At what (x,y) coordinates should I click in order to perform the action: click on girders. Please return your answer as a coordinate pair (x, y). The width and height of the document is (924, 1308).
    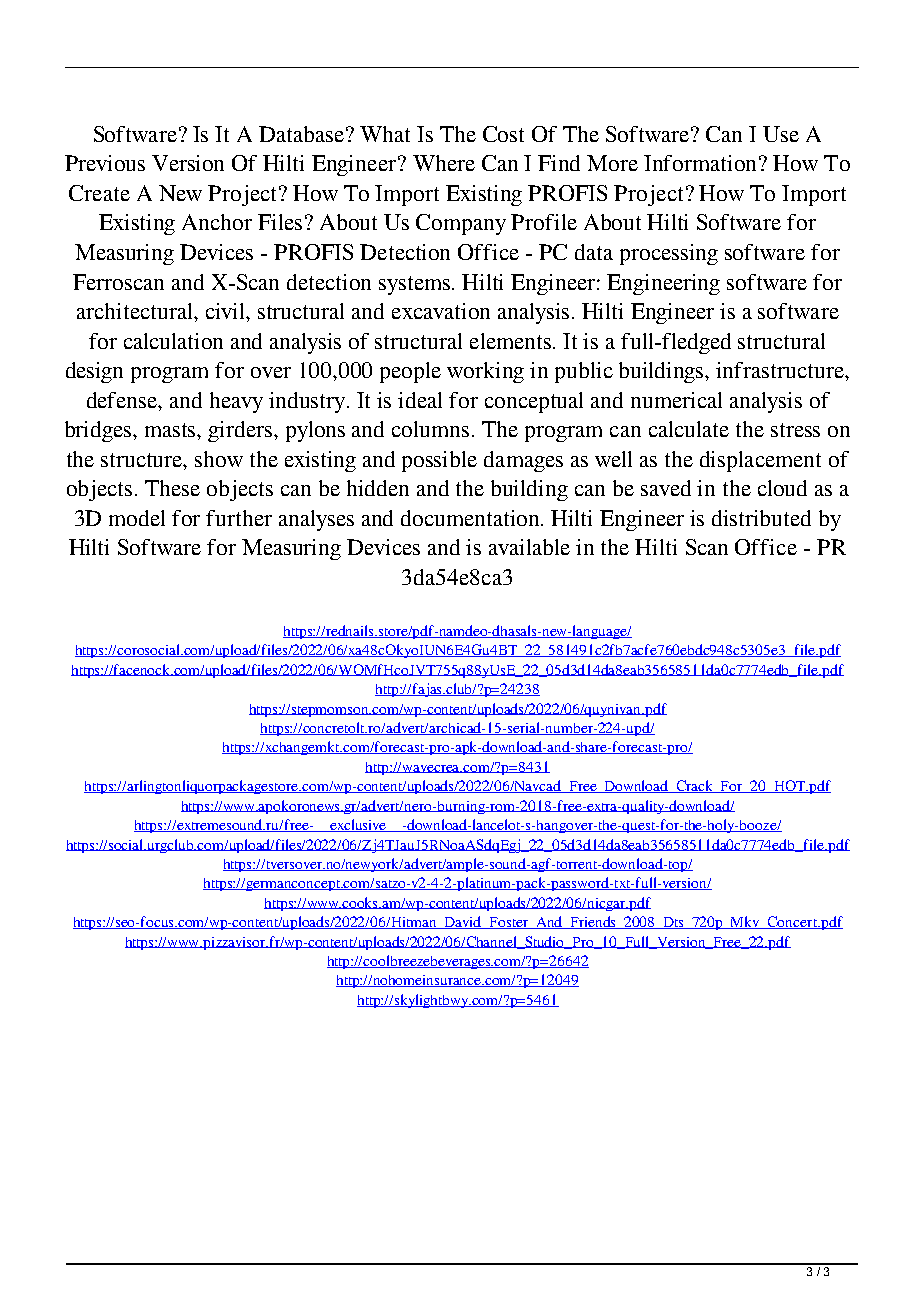
    Looking at the image, I should click on (241, 431).
